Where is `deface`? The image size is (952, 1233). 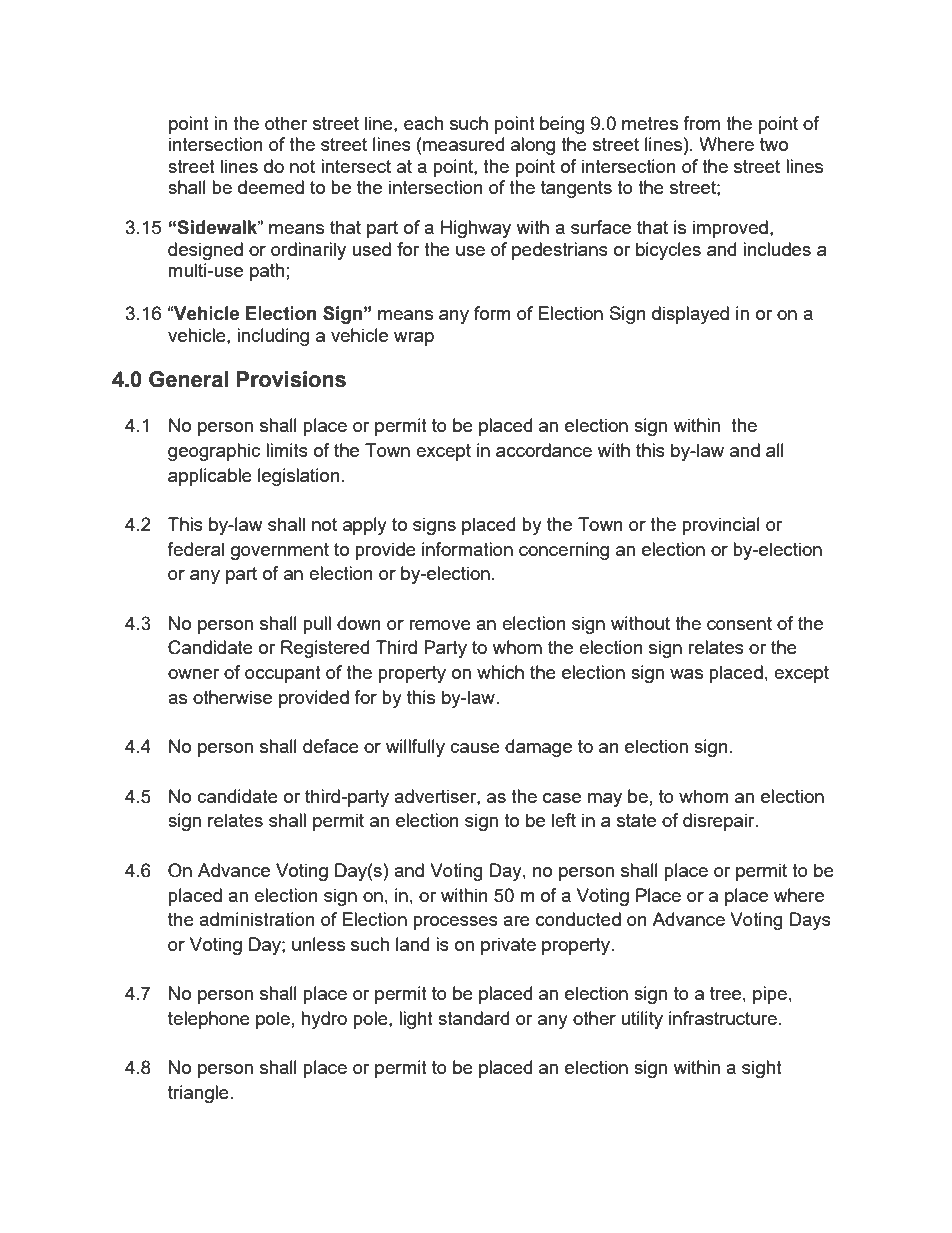
deface is located at coordinates (331, 746).
